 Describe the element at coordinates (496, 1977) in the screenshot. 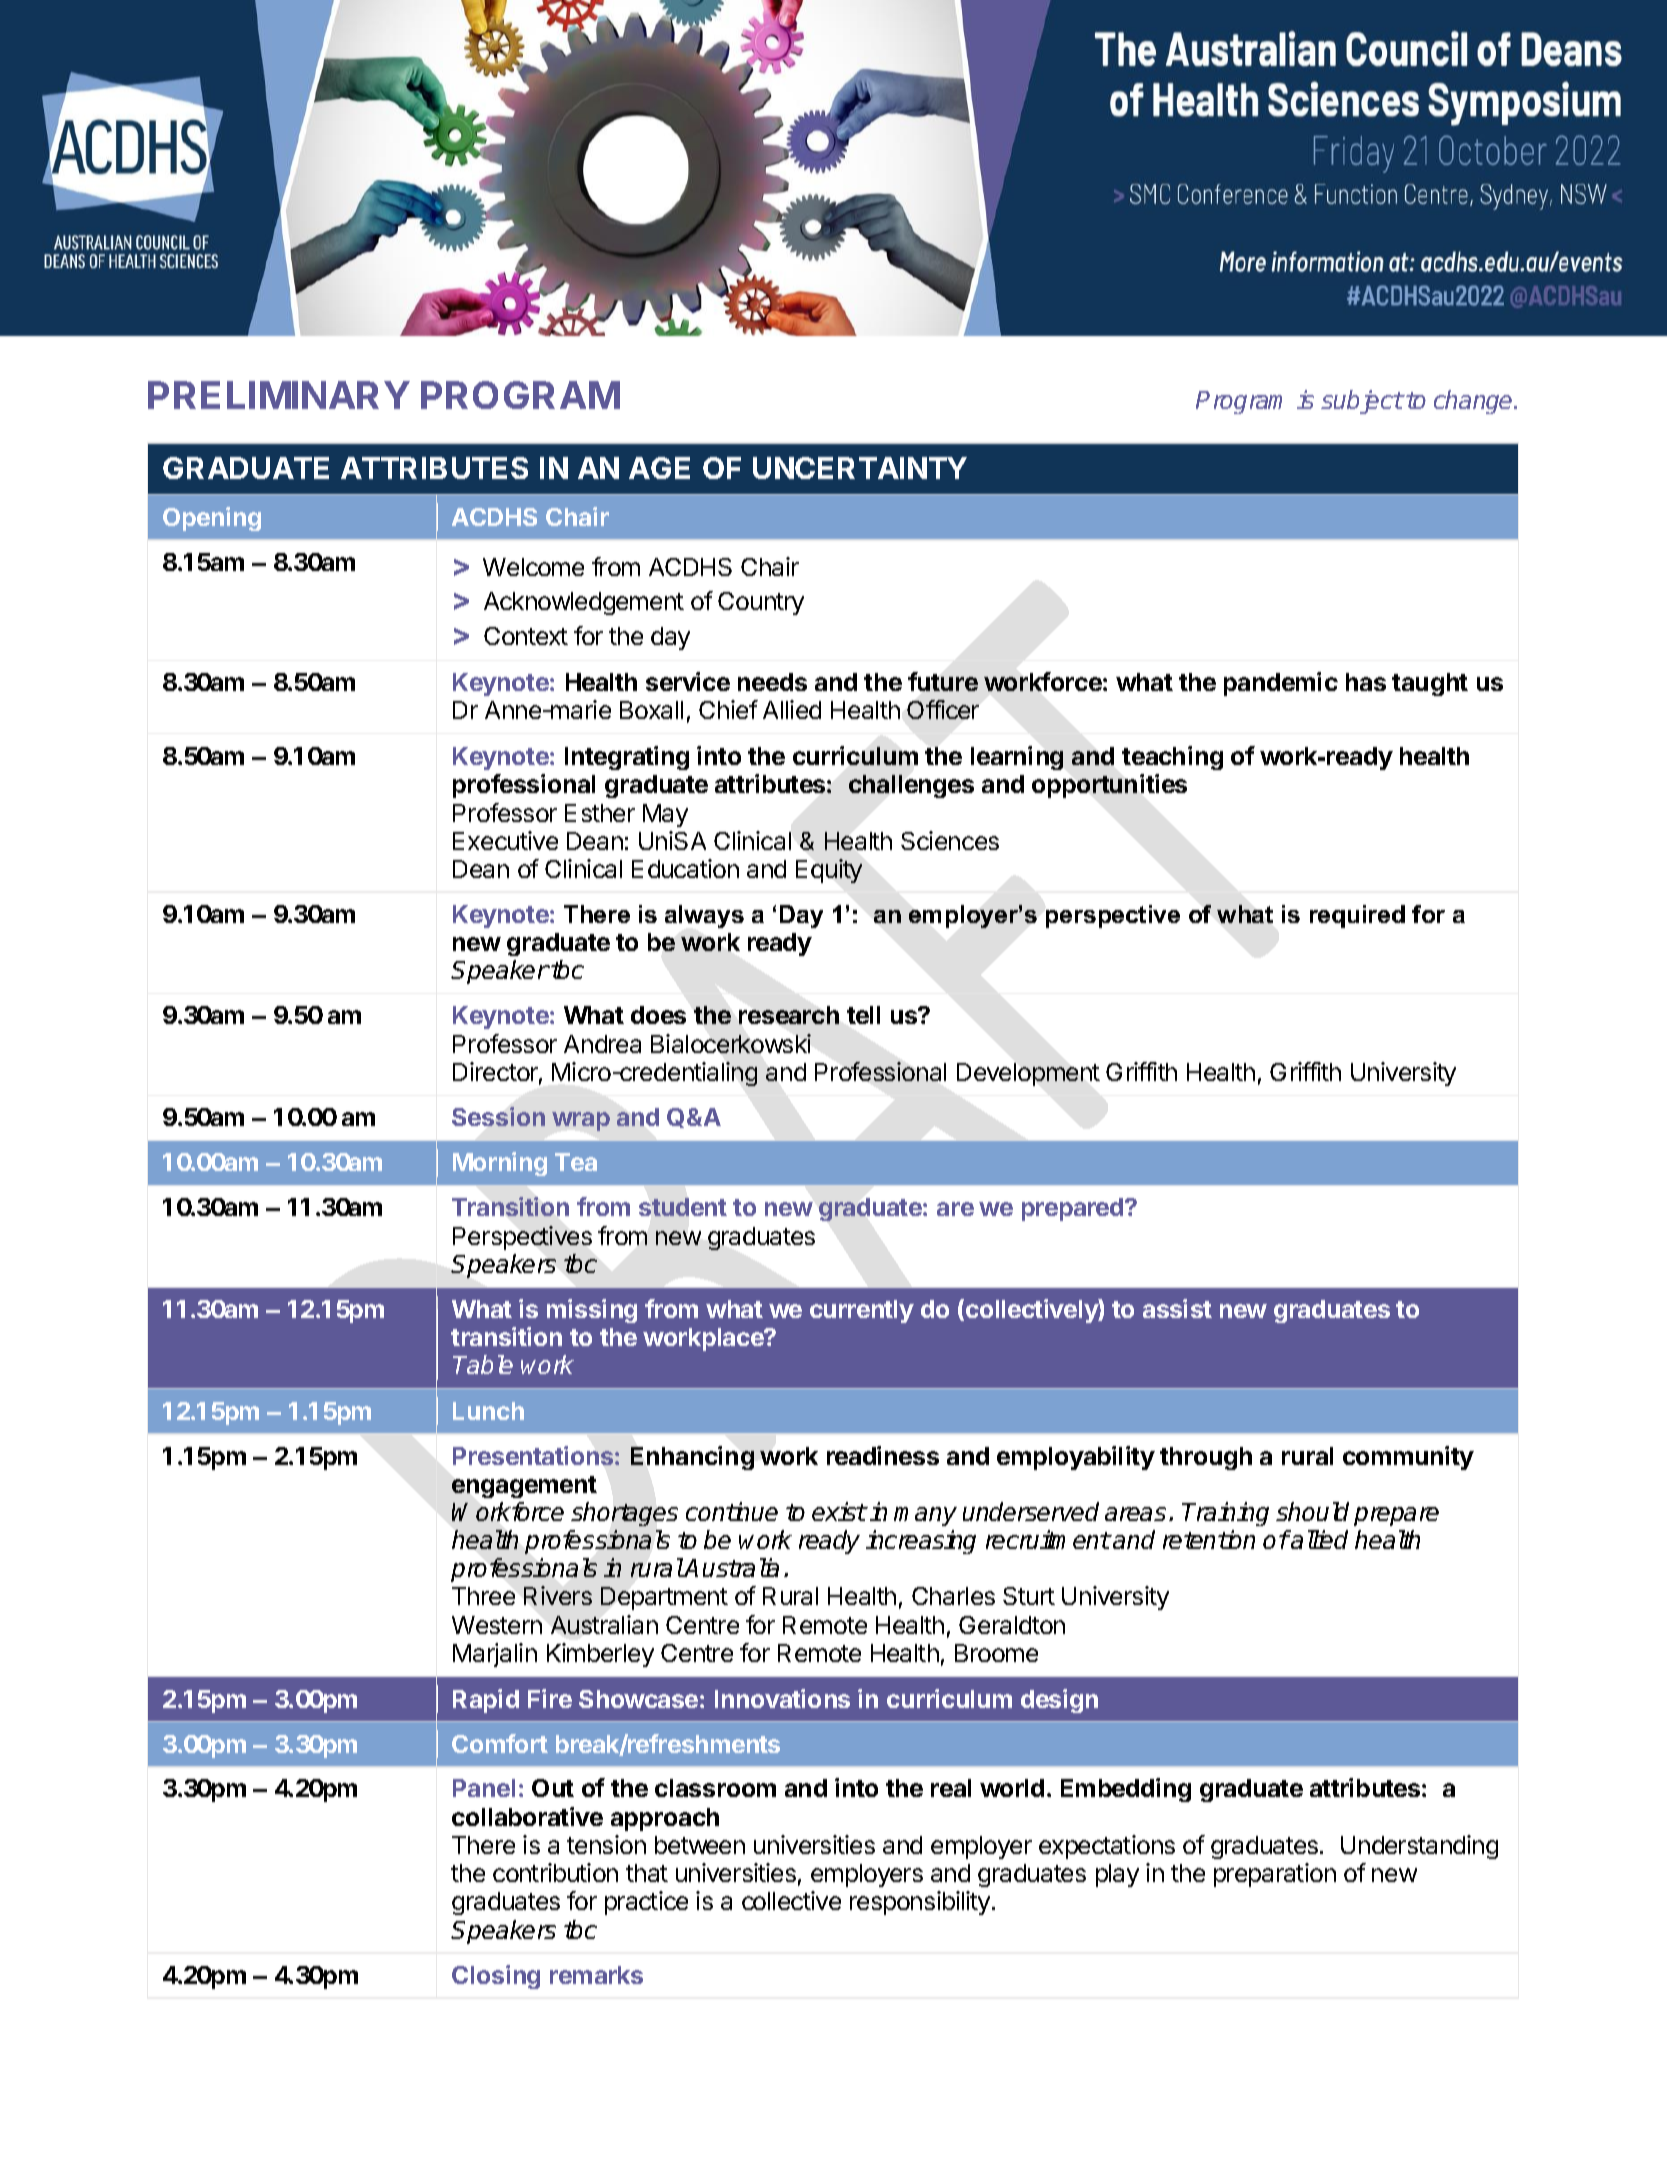

I see `Closing` at that location.
